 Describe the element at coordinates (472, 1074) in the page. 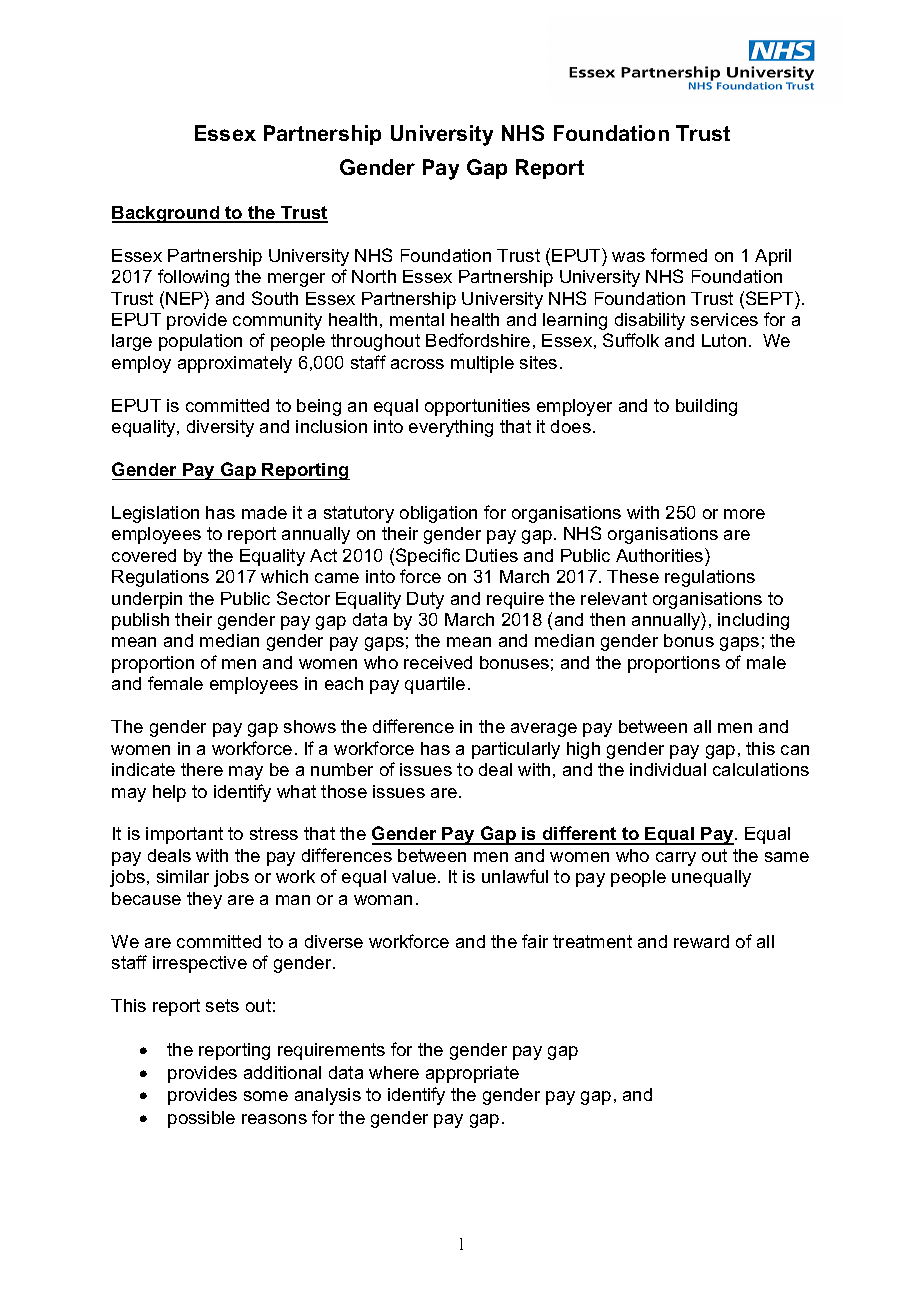

I see `appropriate` at that location.
